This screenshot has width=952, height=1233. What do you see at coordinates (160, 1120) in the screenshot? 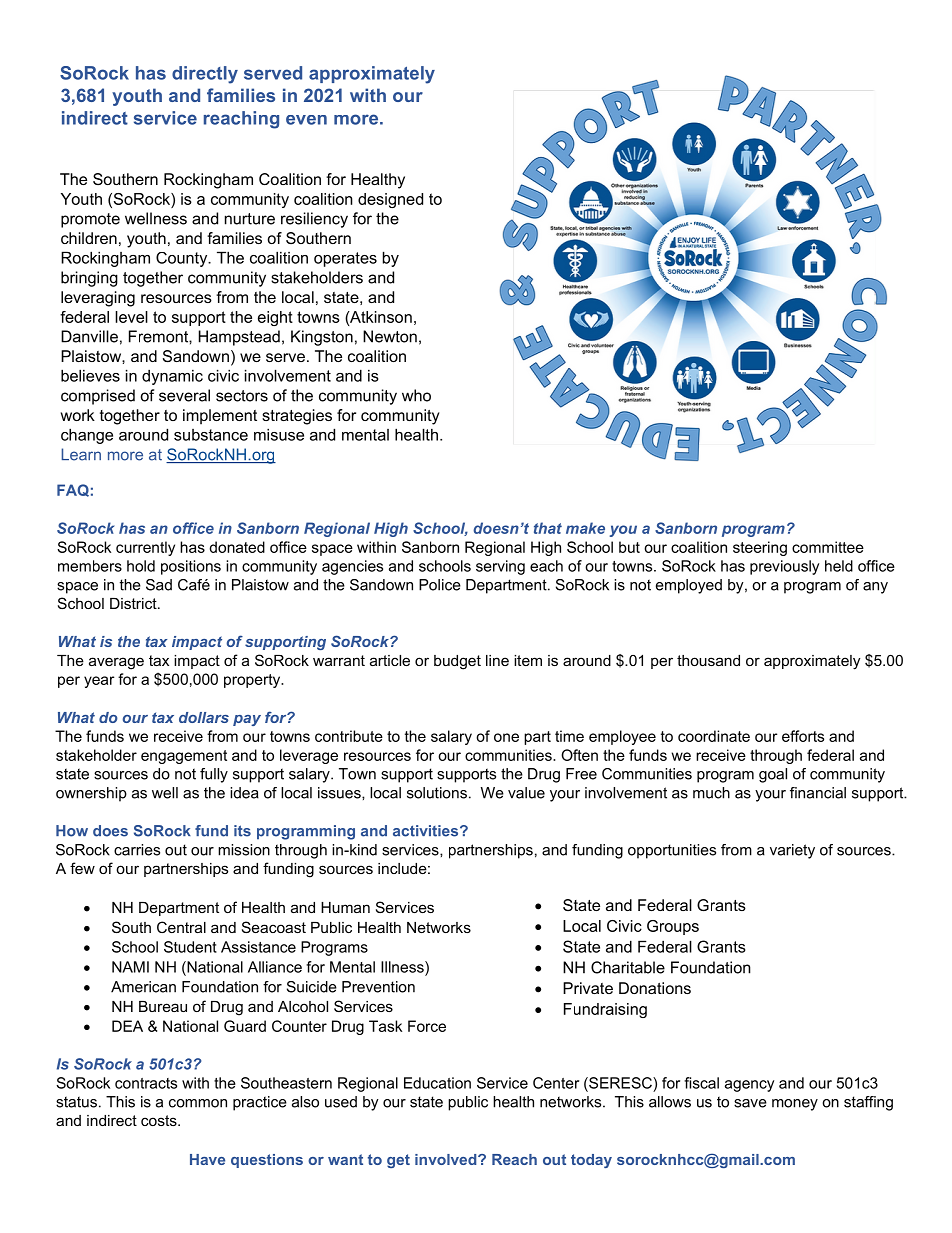
I see `costs` at bounding box center [160, 1120].
